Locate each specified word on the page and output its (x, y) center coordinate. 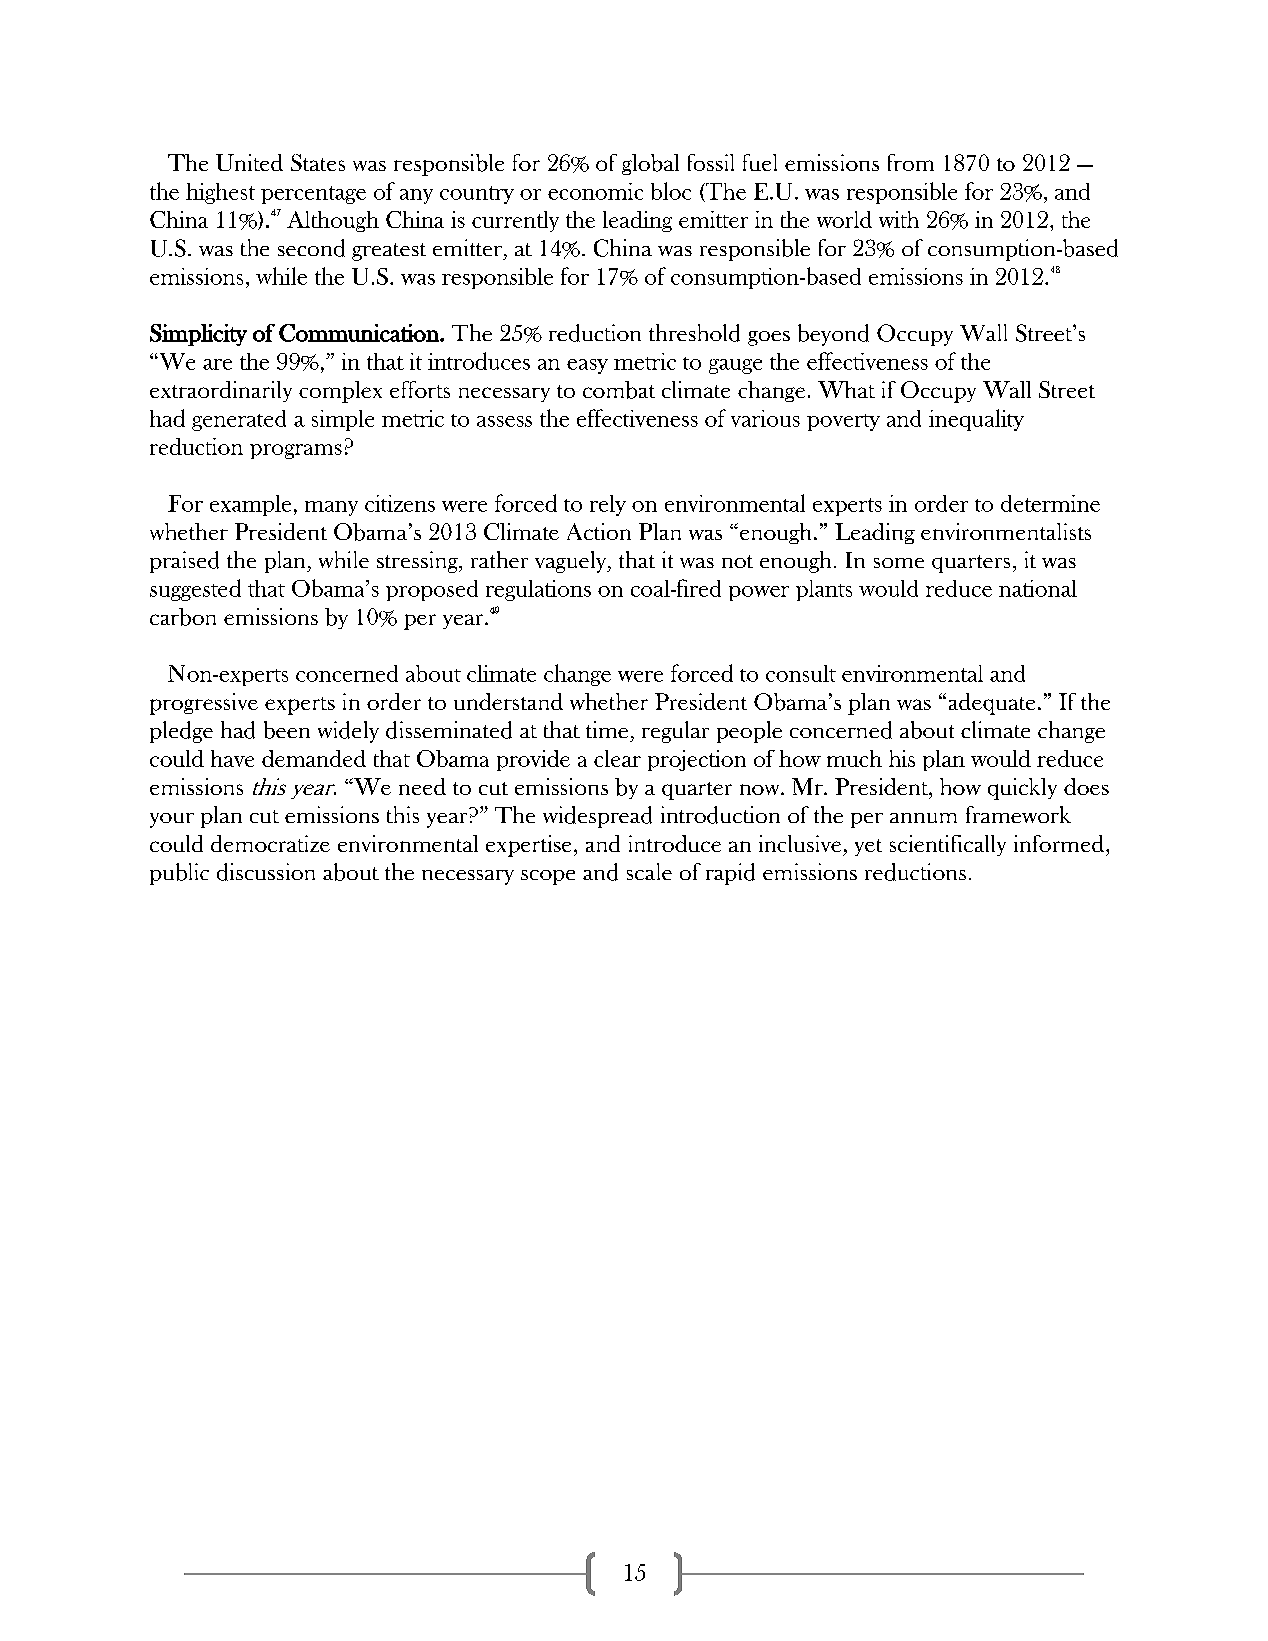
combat (619, 390)
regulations (538, 590)
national (1038, 588)
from (911, 162)
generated (239, 420)
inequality (976, 420)
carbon (183, 617)
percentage (313, 195)
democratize (270, 843)
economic (595, 191)
